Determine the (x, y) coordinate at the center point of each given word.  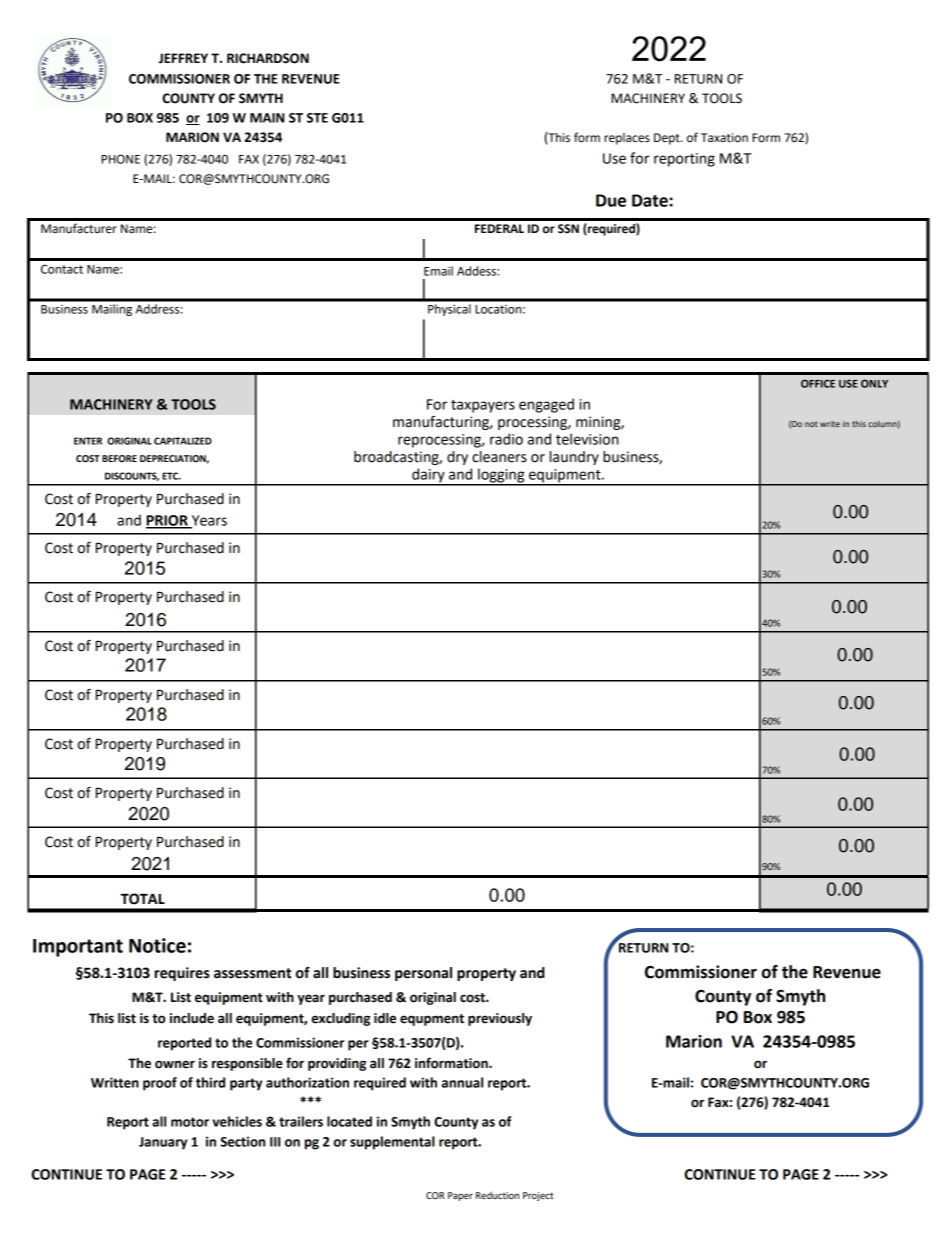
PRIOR (168, 521)
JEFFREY (183, 58)
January (163, 1143)
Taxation (724, 138)
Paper (460, 1196)
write (830, 424)
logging (501, 476)
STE (317, 118)
